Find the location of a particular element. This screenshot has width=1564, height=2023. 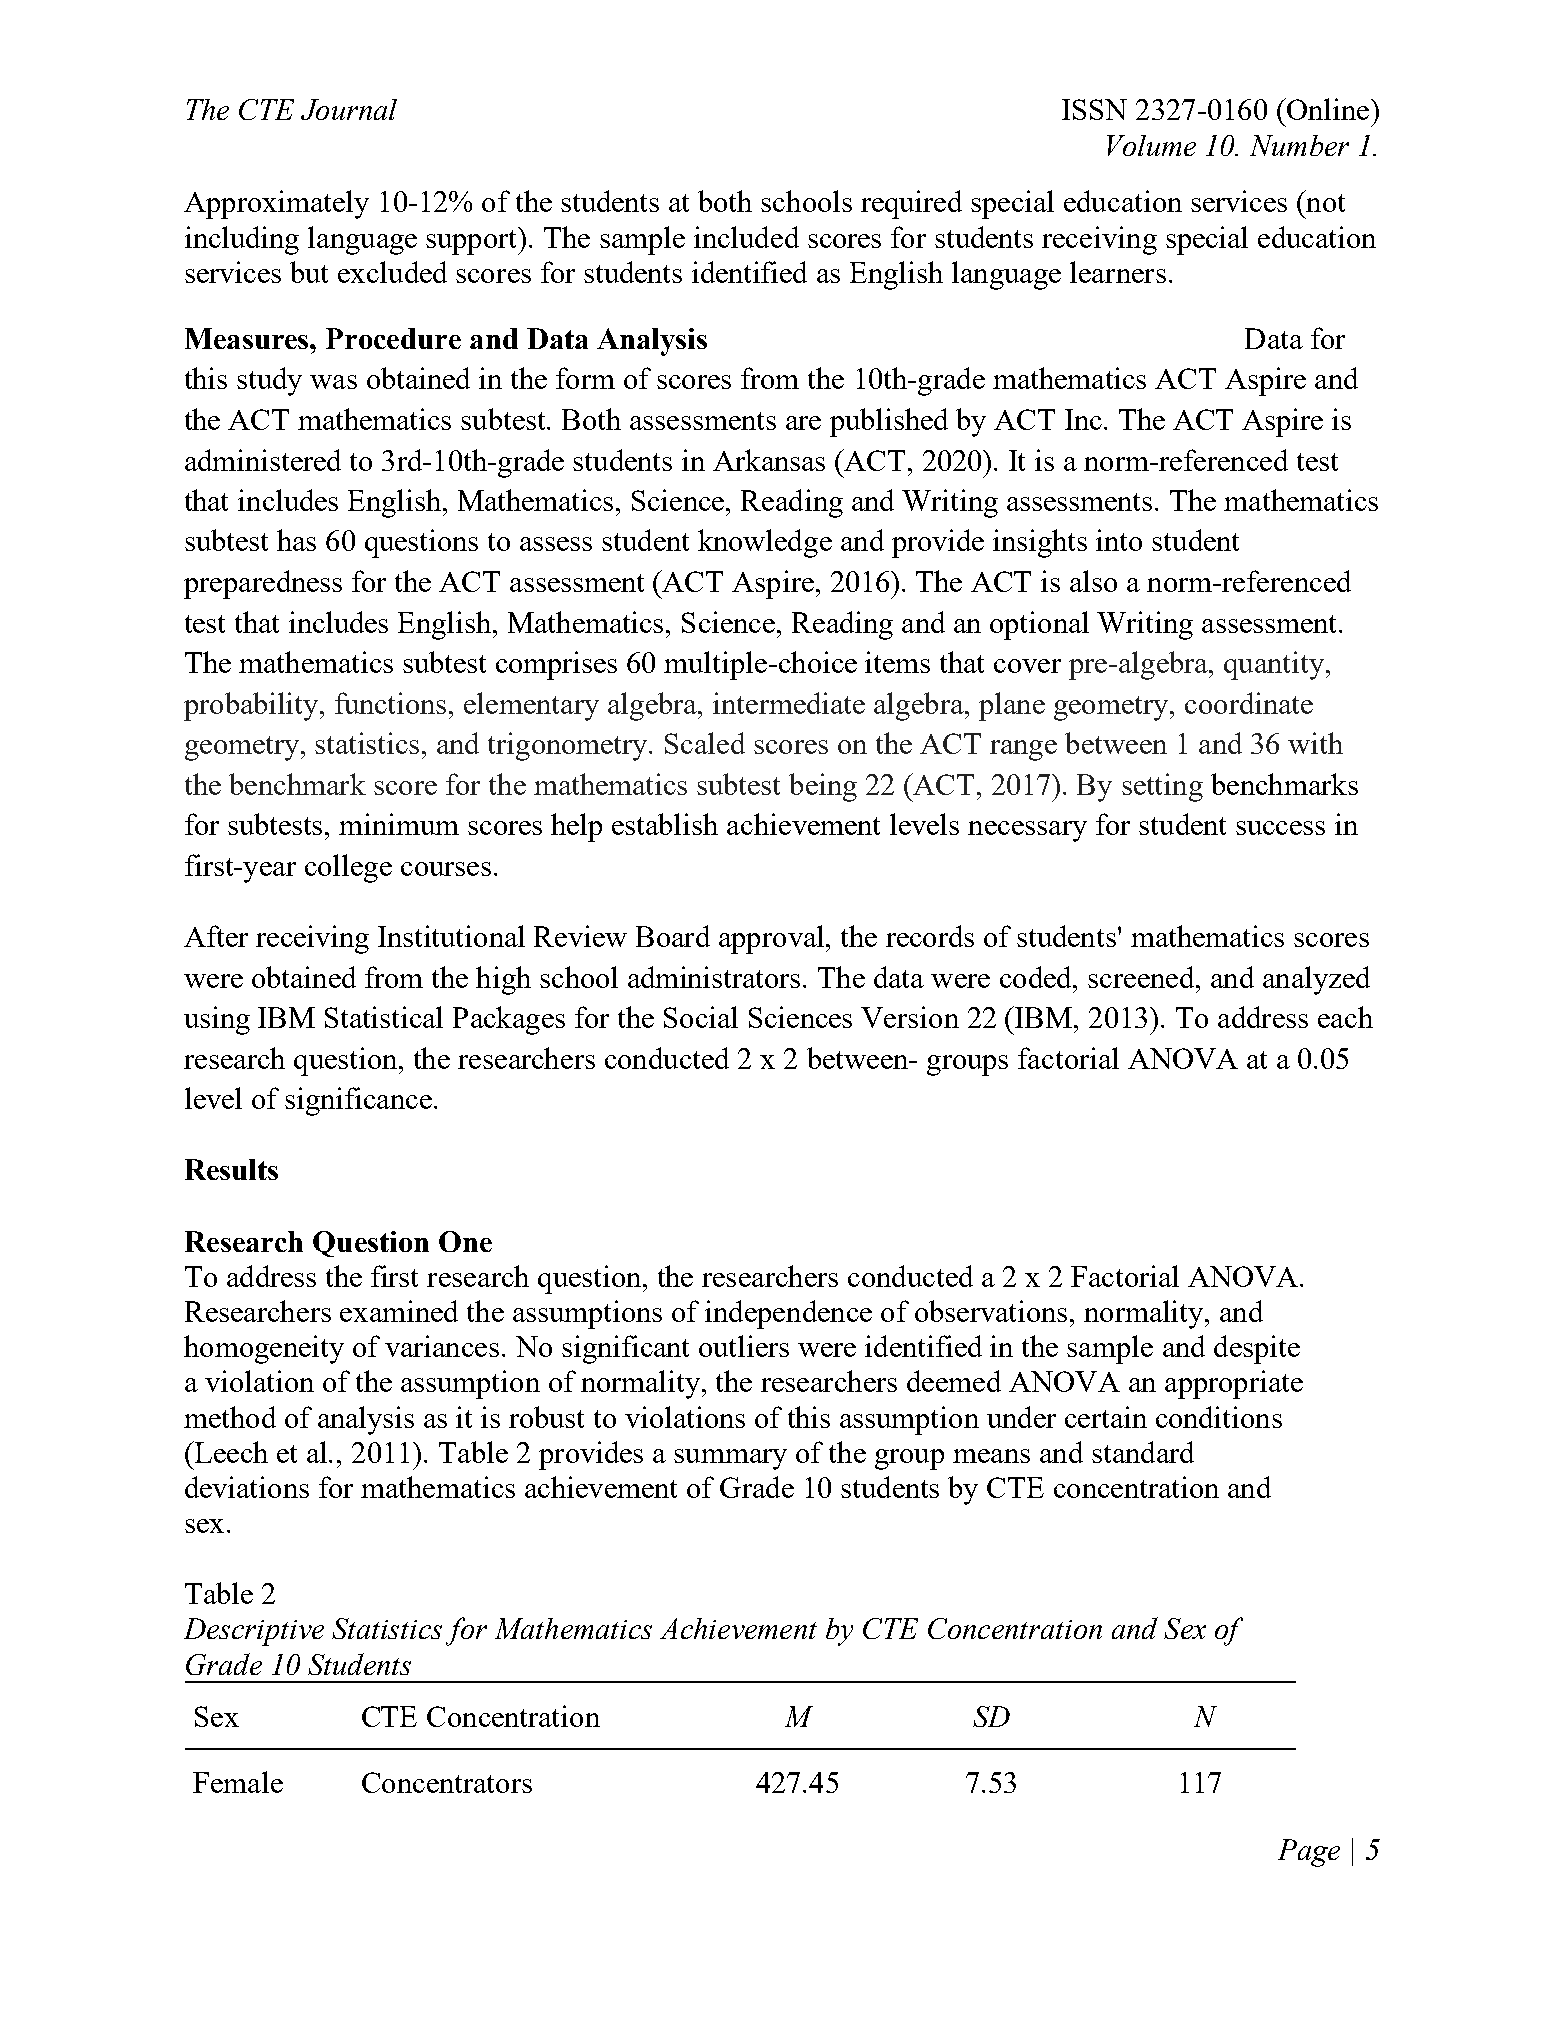

Journal is located at coordinates (349, 109).
